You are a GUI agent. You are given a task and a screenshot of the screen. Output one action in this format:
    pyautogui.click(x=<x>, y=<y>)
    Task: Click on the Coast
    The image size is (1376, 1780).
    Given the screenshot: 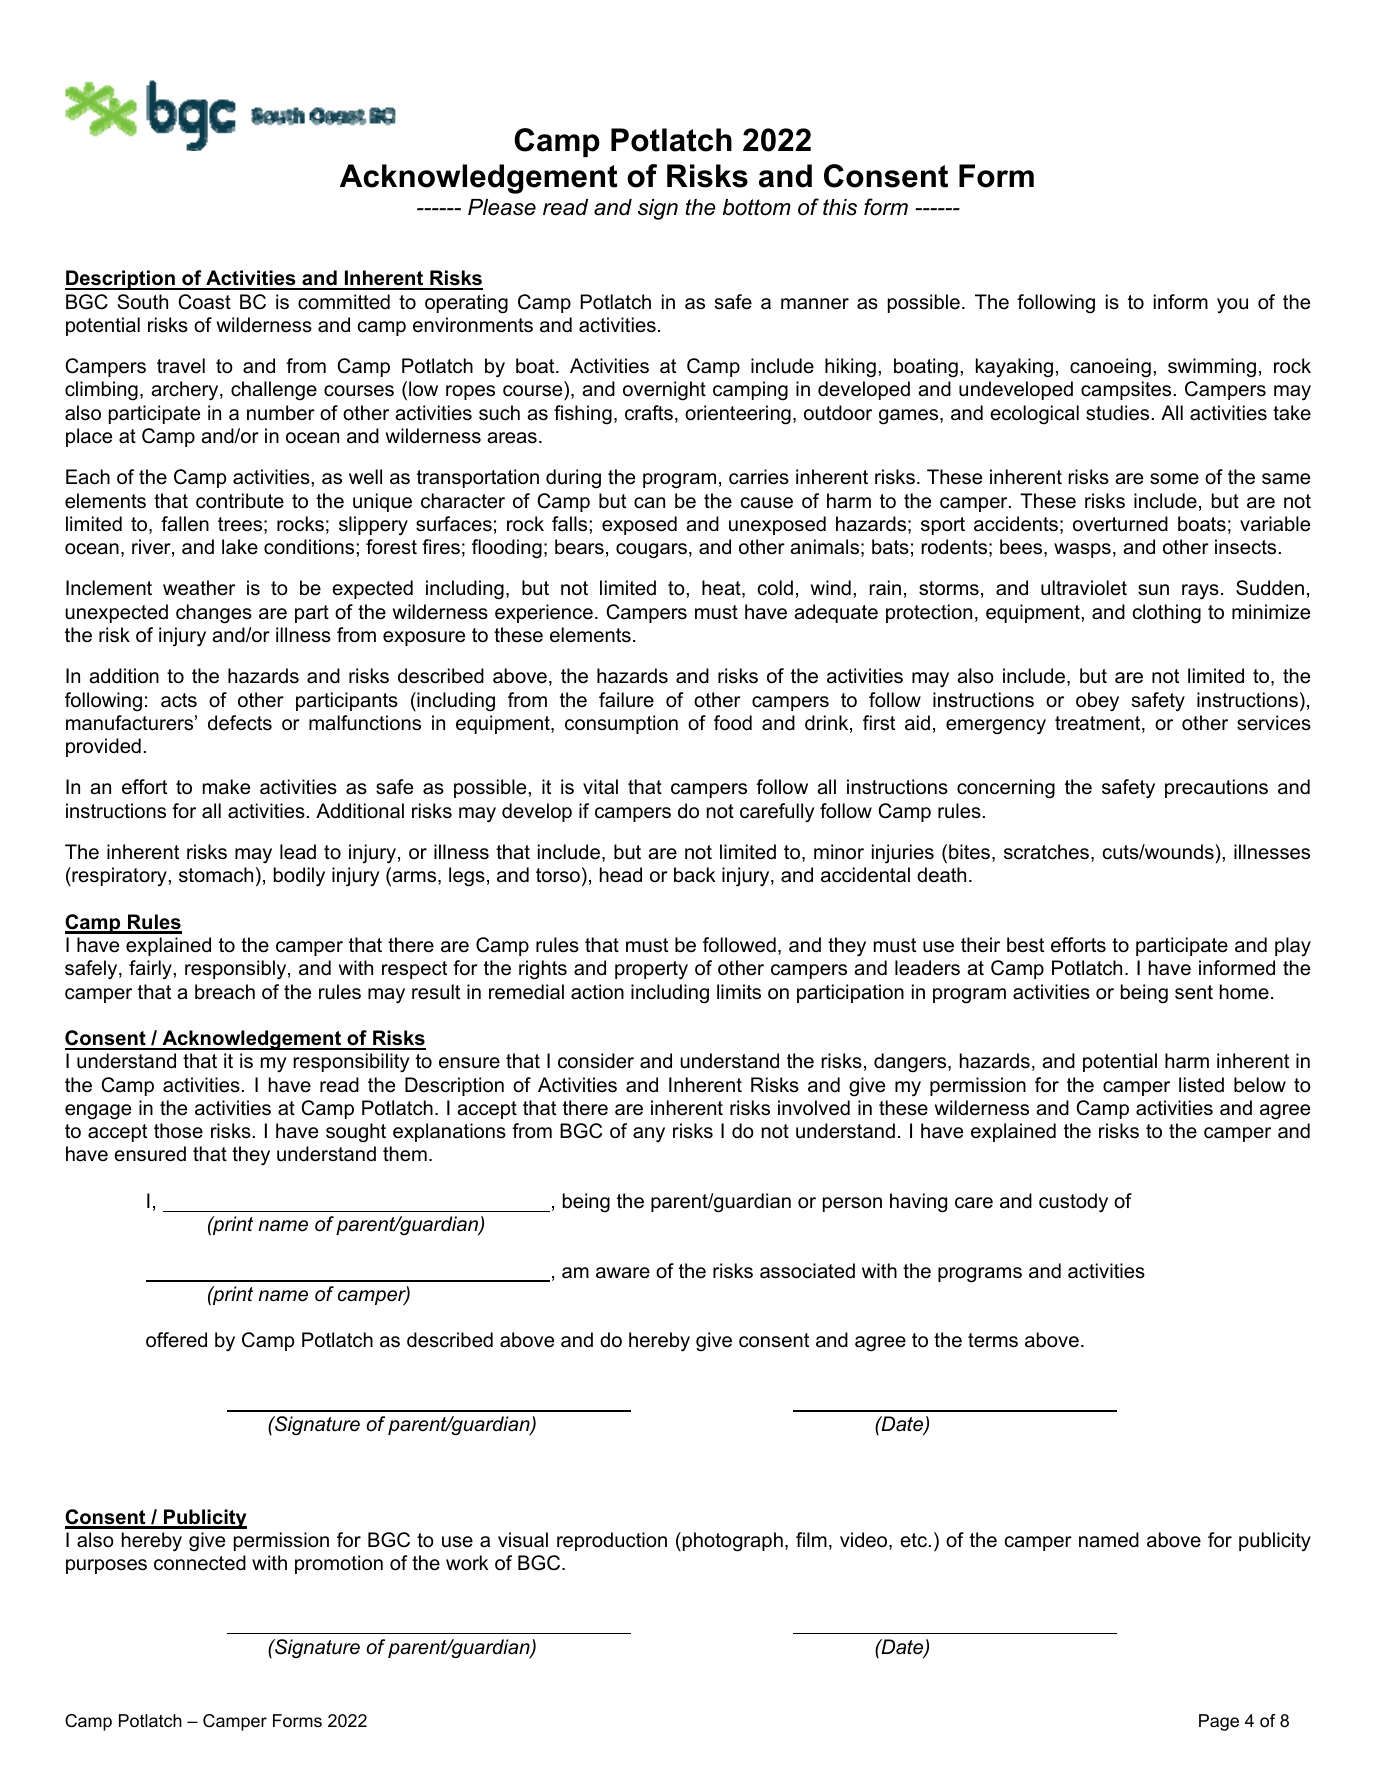 What is the action you would take?
    pyautogui.click(x=204, y=302)
